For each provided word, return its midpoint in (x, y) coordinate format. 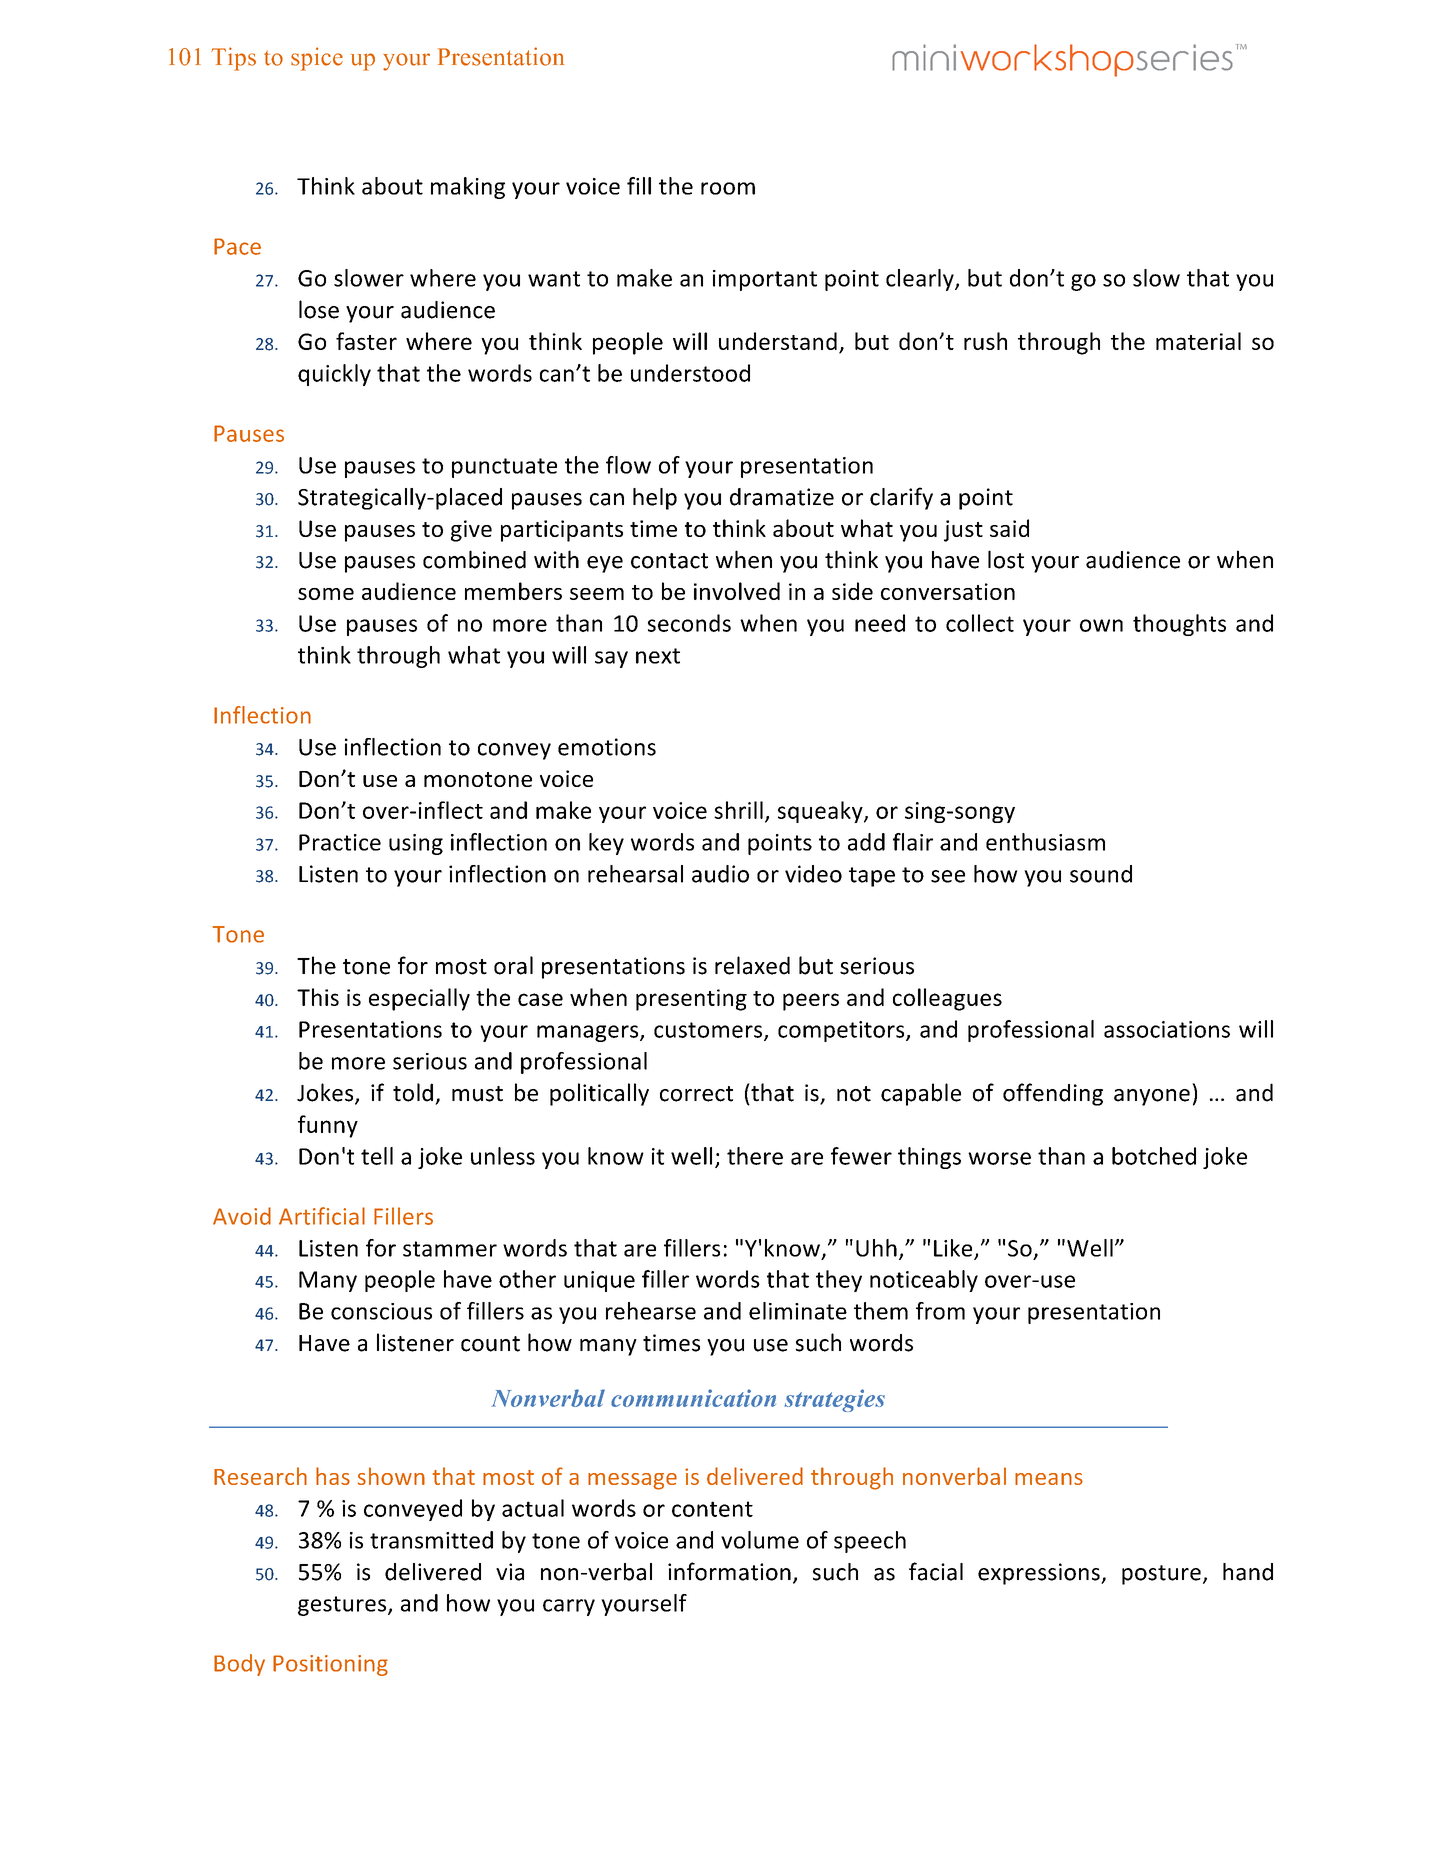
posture (1161, 1575)
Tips (233, 59)
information (729, 1571)
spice (317, 59)
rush (985, 341)
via (510, 1572)
